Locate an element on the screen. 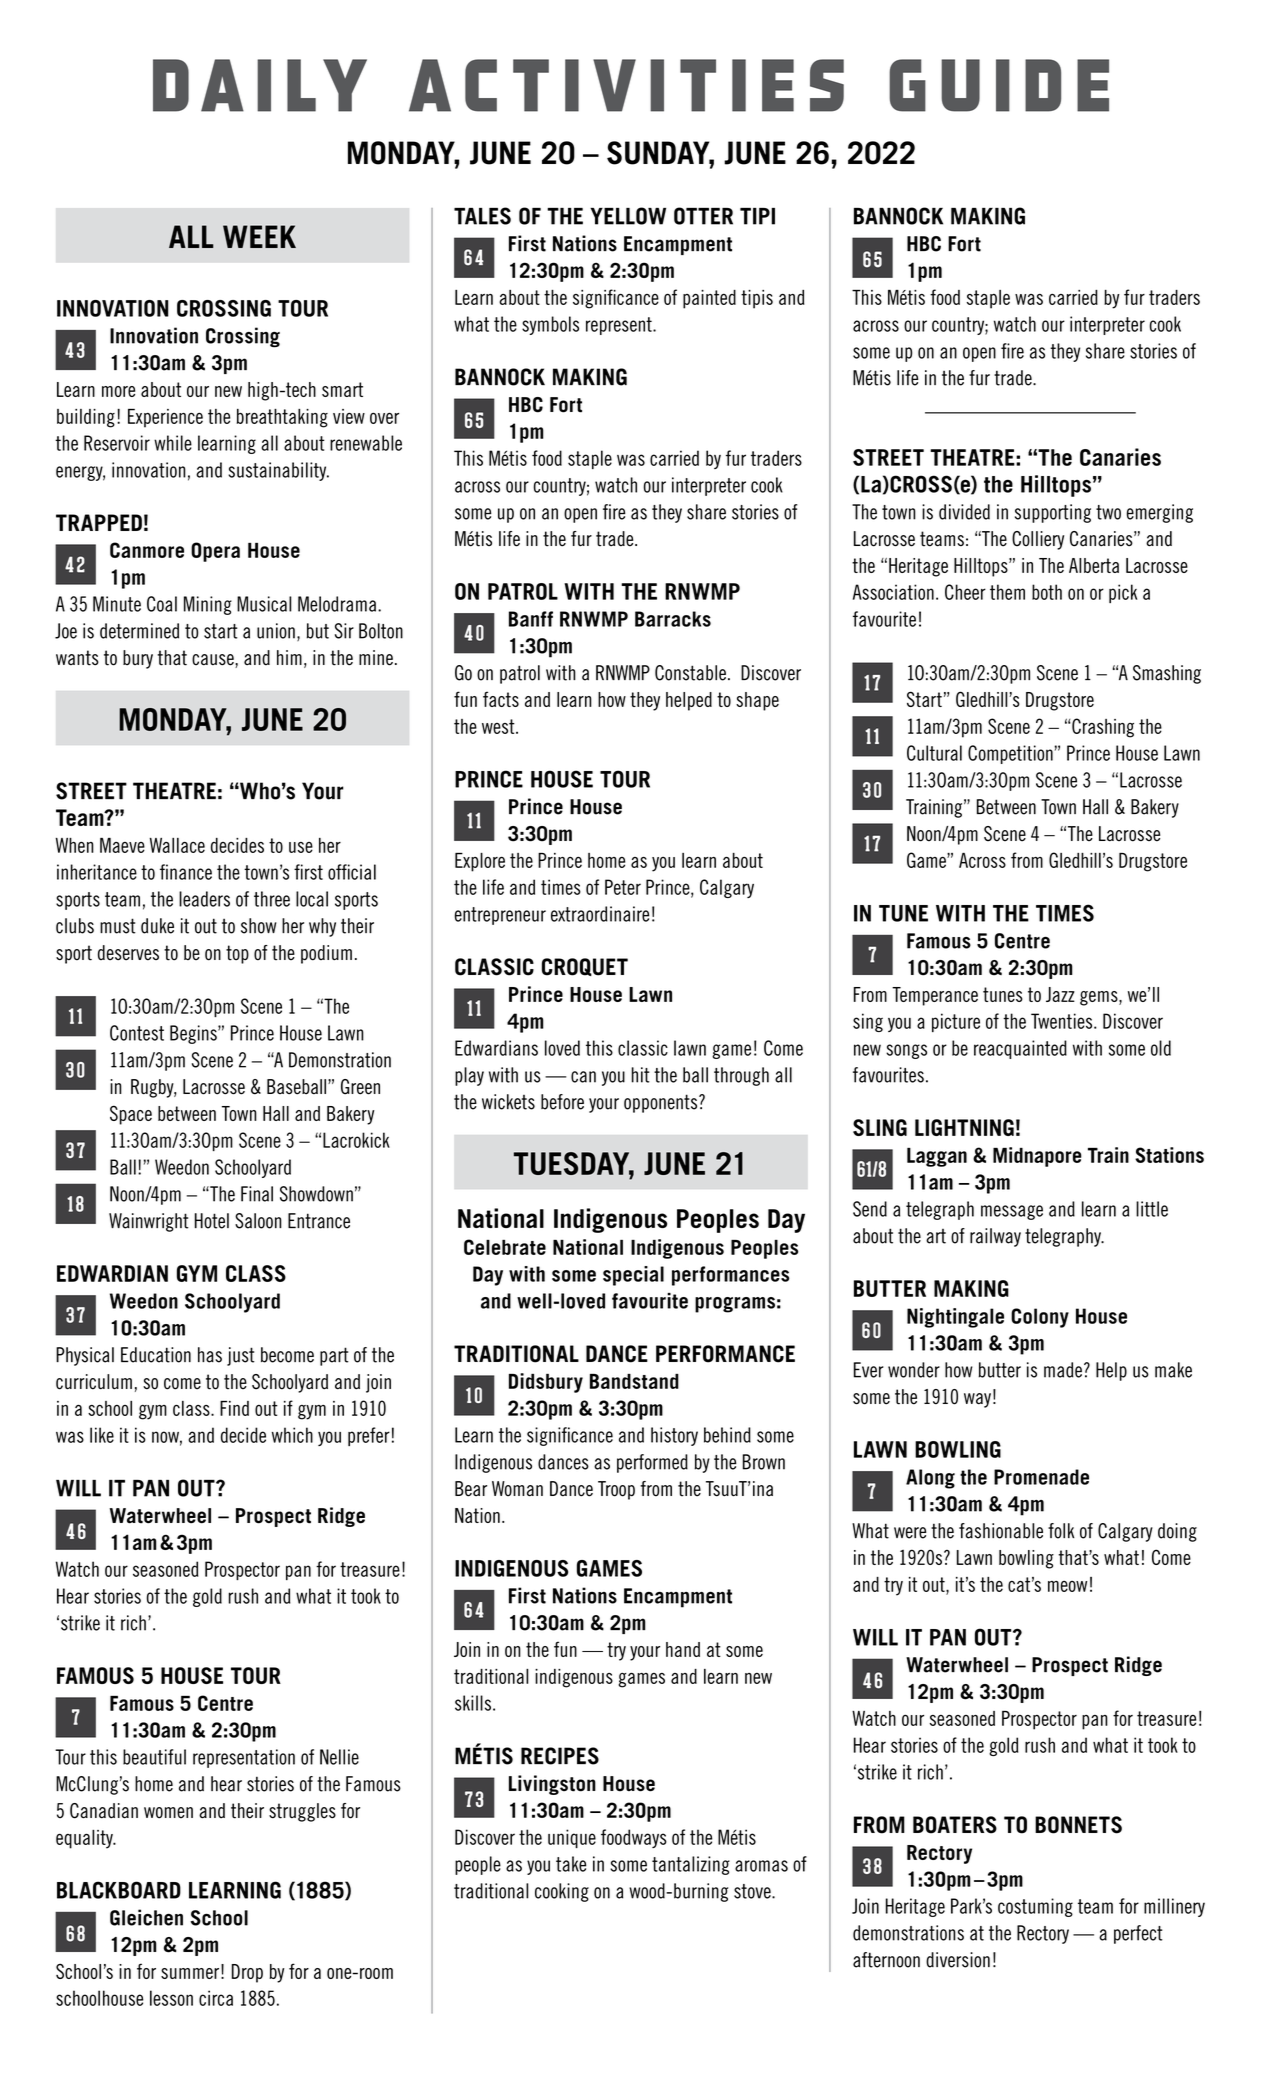  Colony is located at coordinates (1040, 1318).
